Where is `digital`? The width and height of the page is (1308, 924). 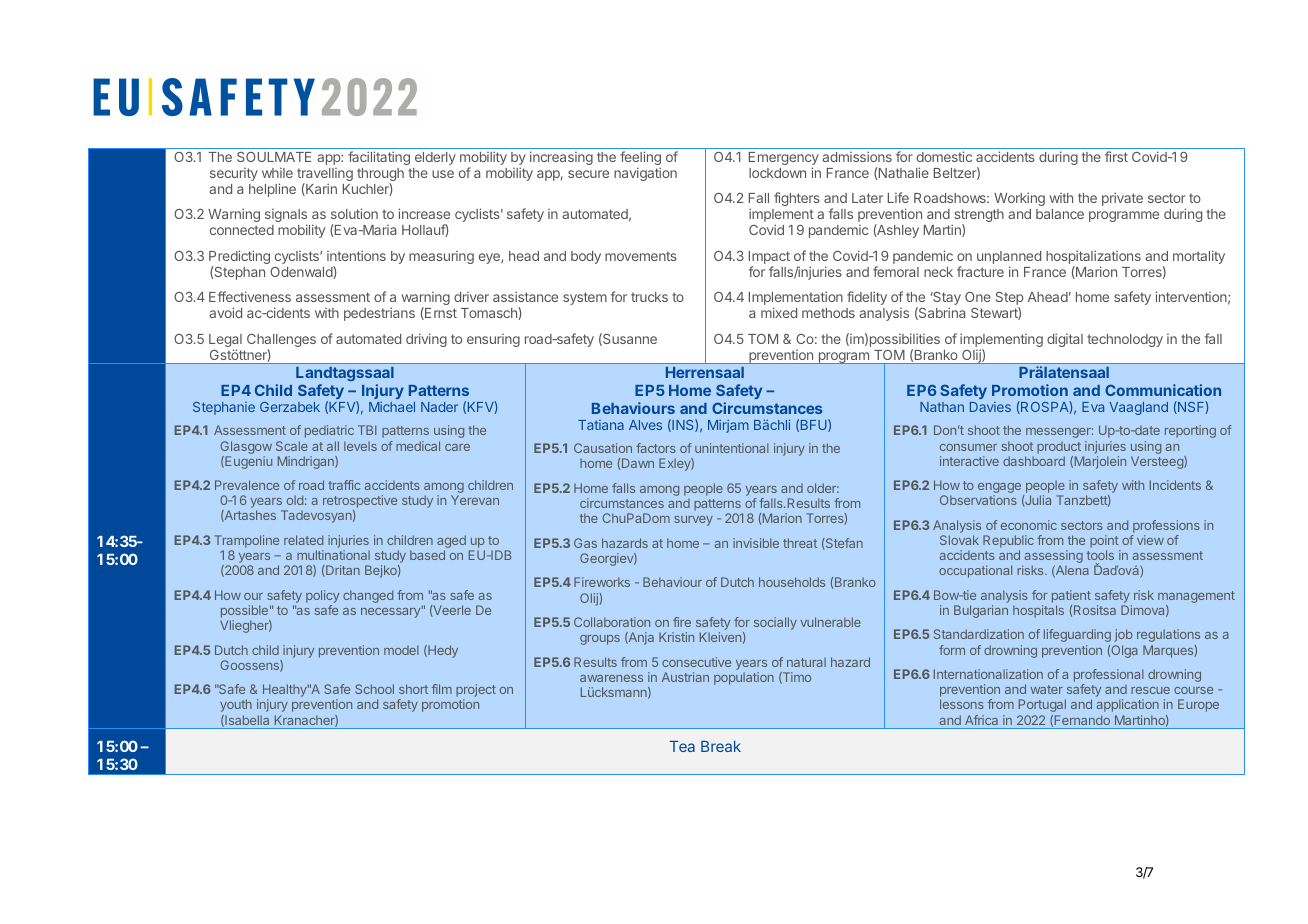
digital is located at coordinates (1065, 340).
